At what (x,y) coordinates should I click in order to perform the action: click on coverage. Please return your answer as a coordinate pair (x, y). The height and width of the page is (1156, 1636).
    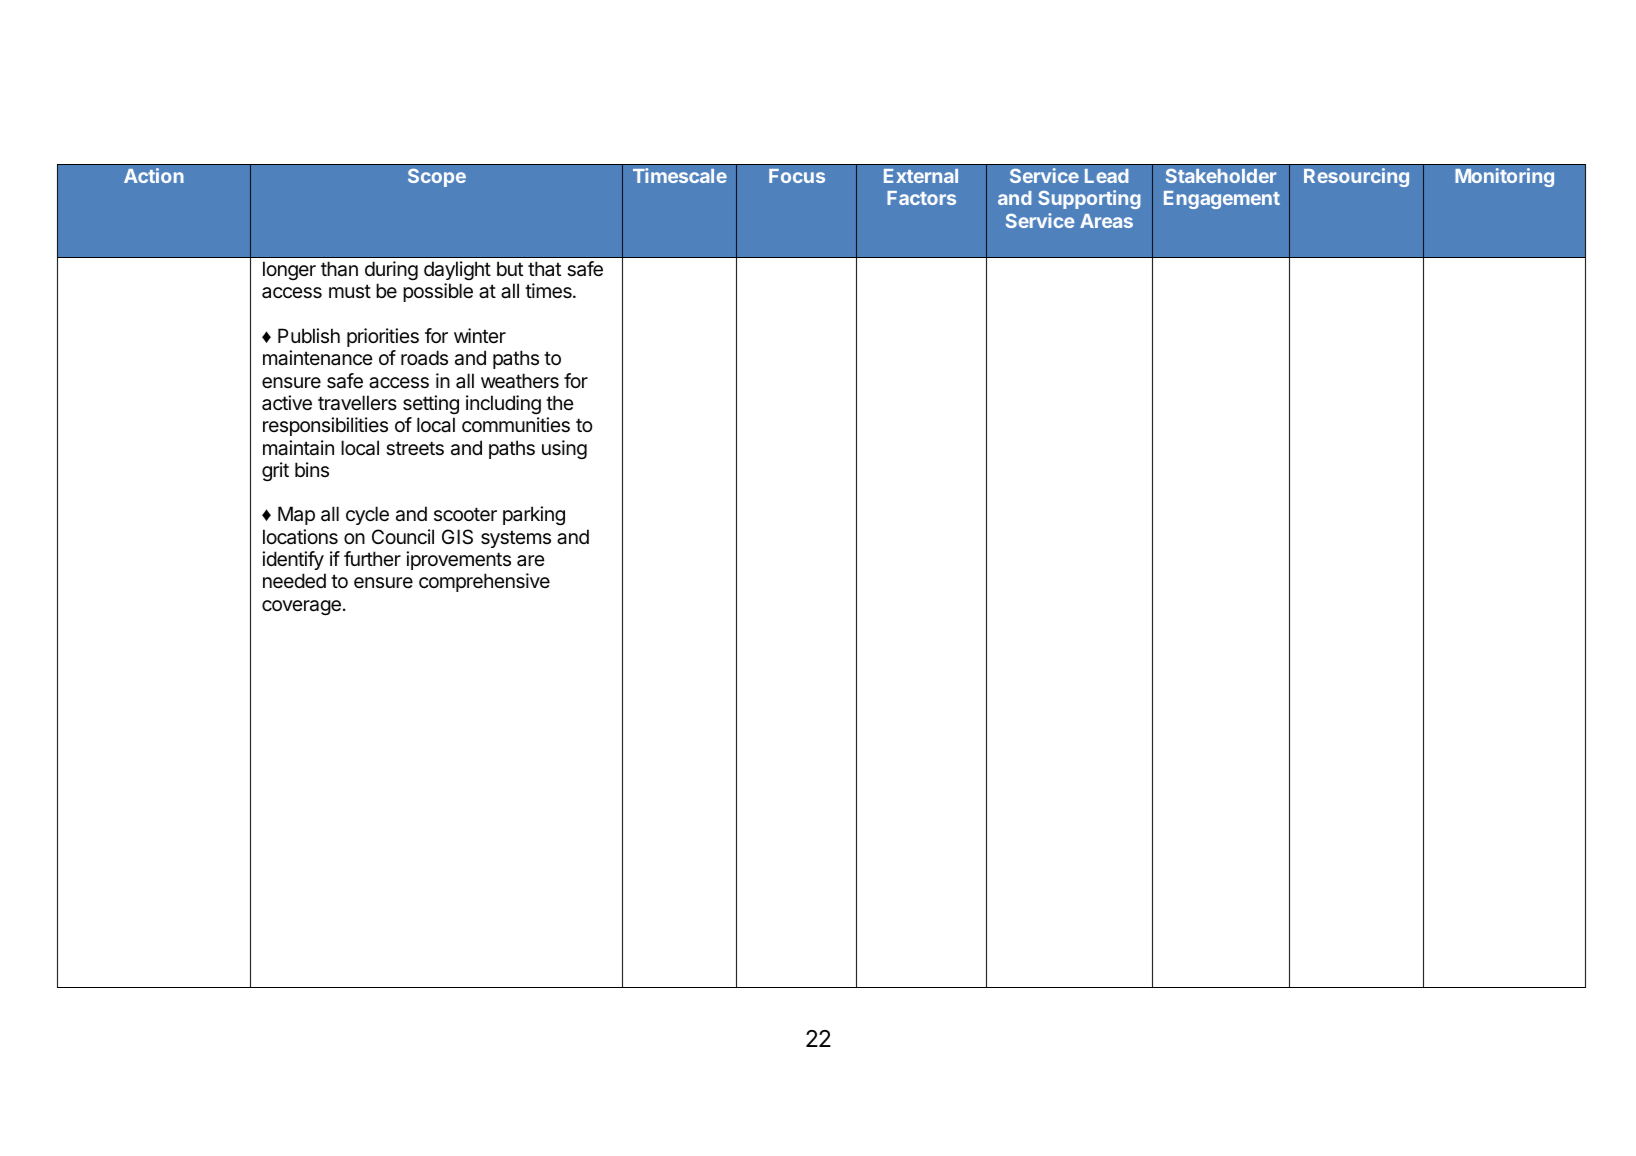
    Looking at the image, I should click on (301, 607).
